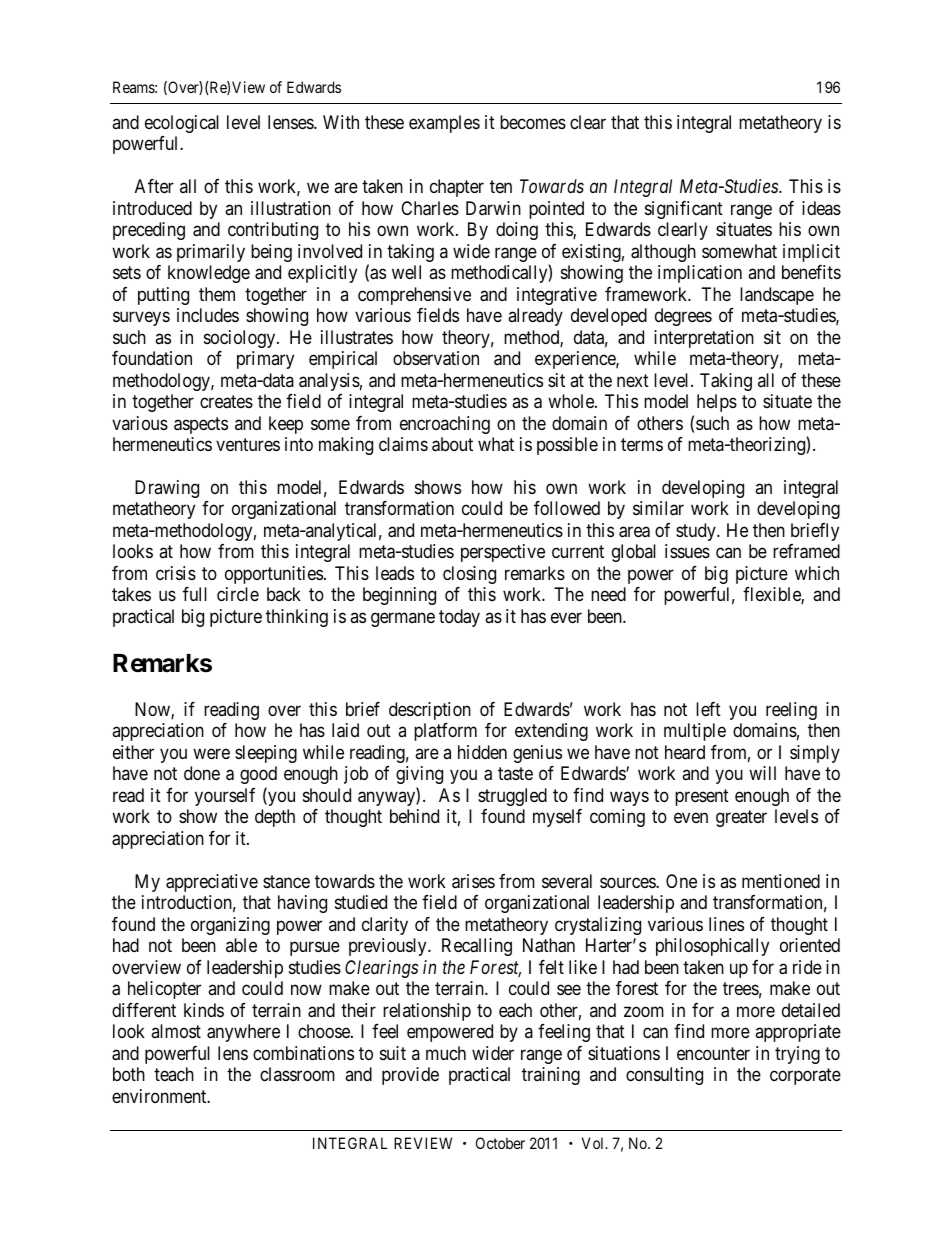  I want to click on examples, so click(444, 124).
